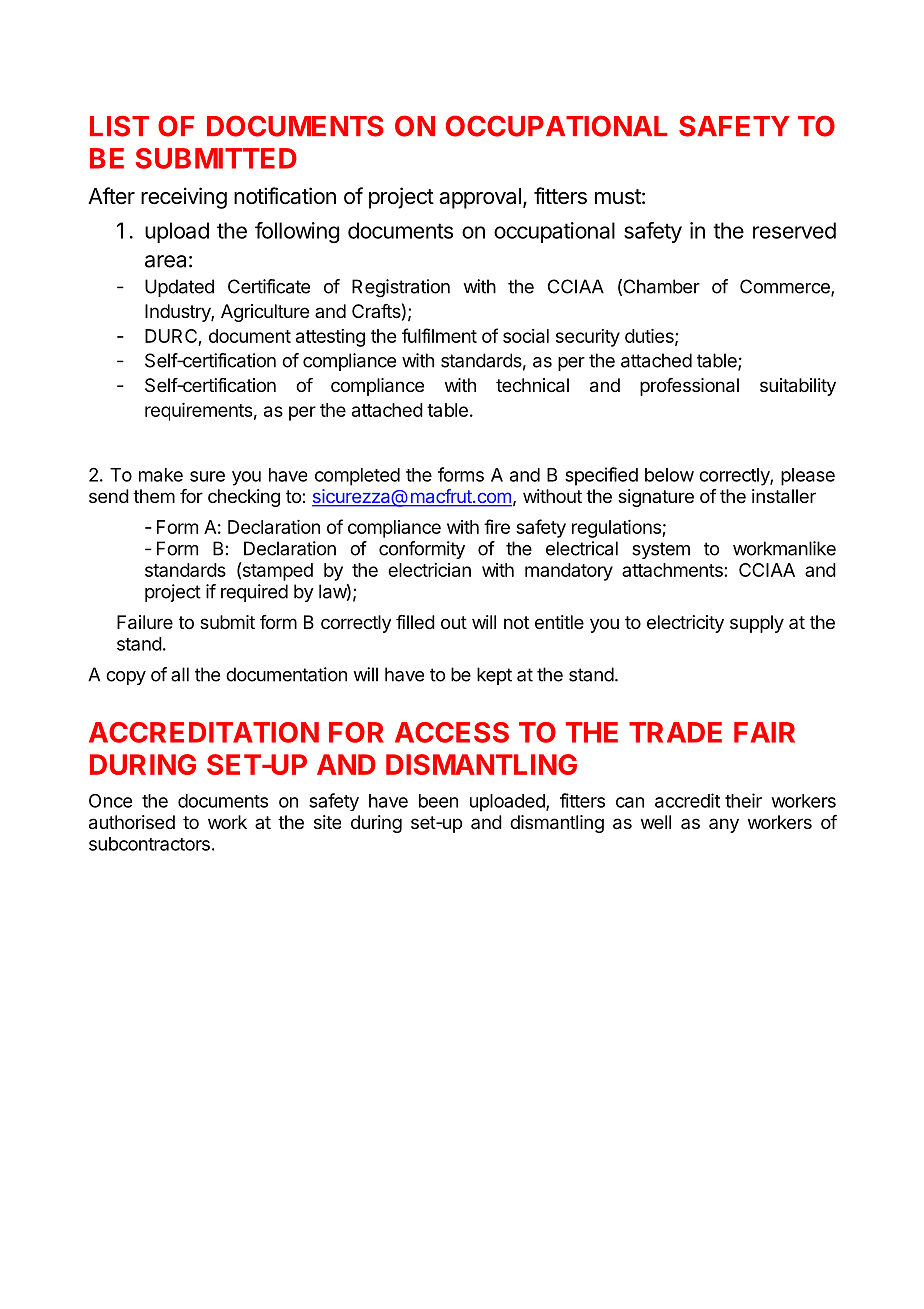  Describe the element at coordinates (149, 844) in the page. I see `subcontractors` at that location.
